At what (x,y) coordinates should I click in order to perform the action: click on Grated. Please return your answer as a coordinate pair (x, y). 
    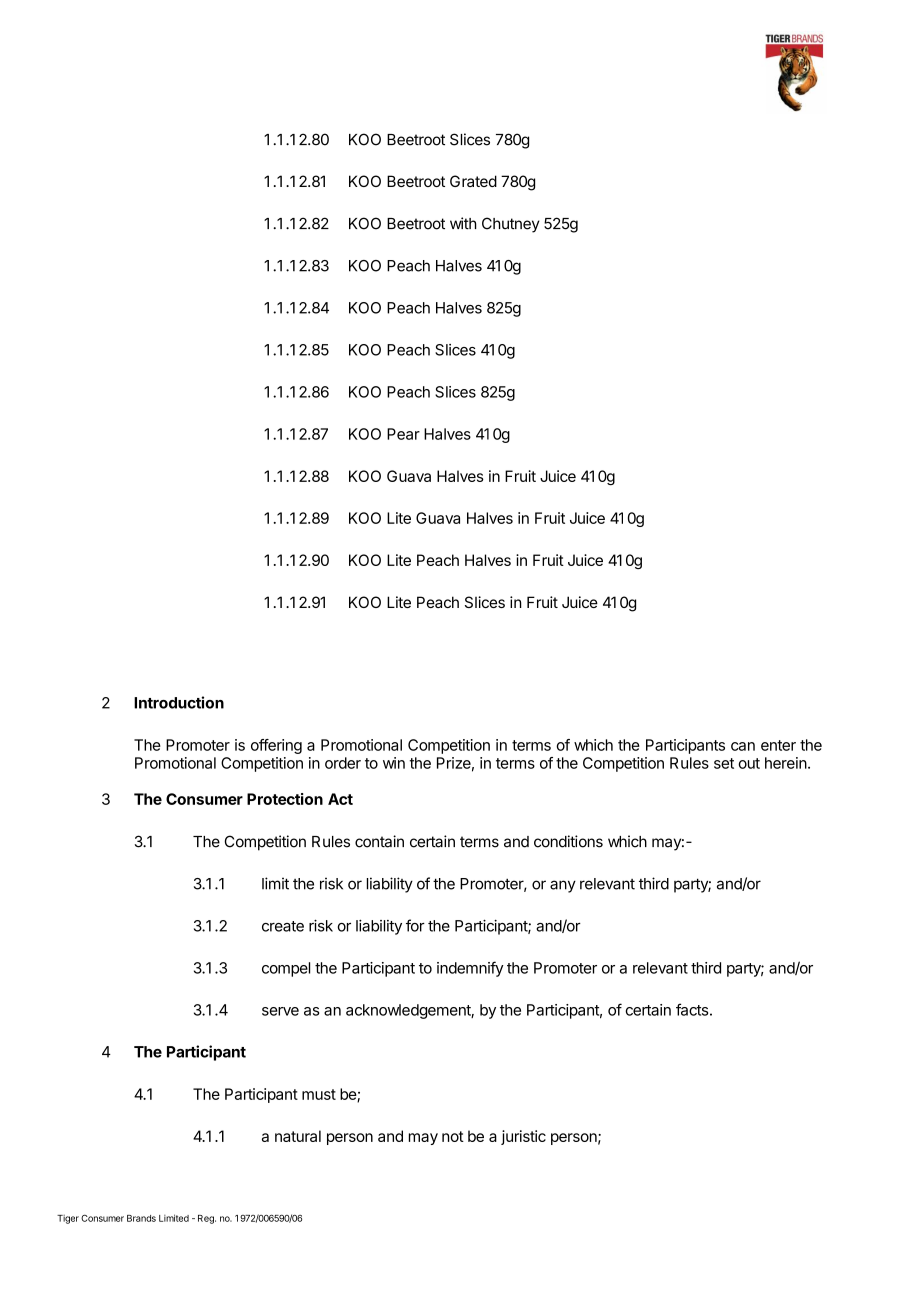
    Looking at the image, I should click on (473, 181).
